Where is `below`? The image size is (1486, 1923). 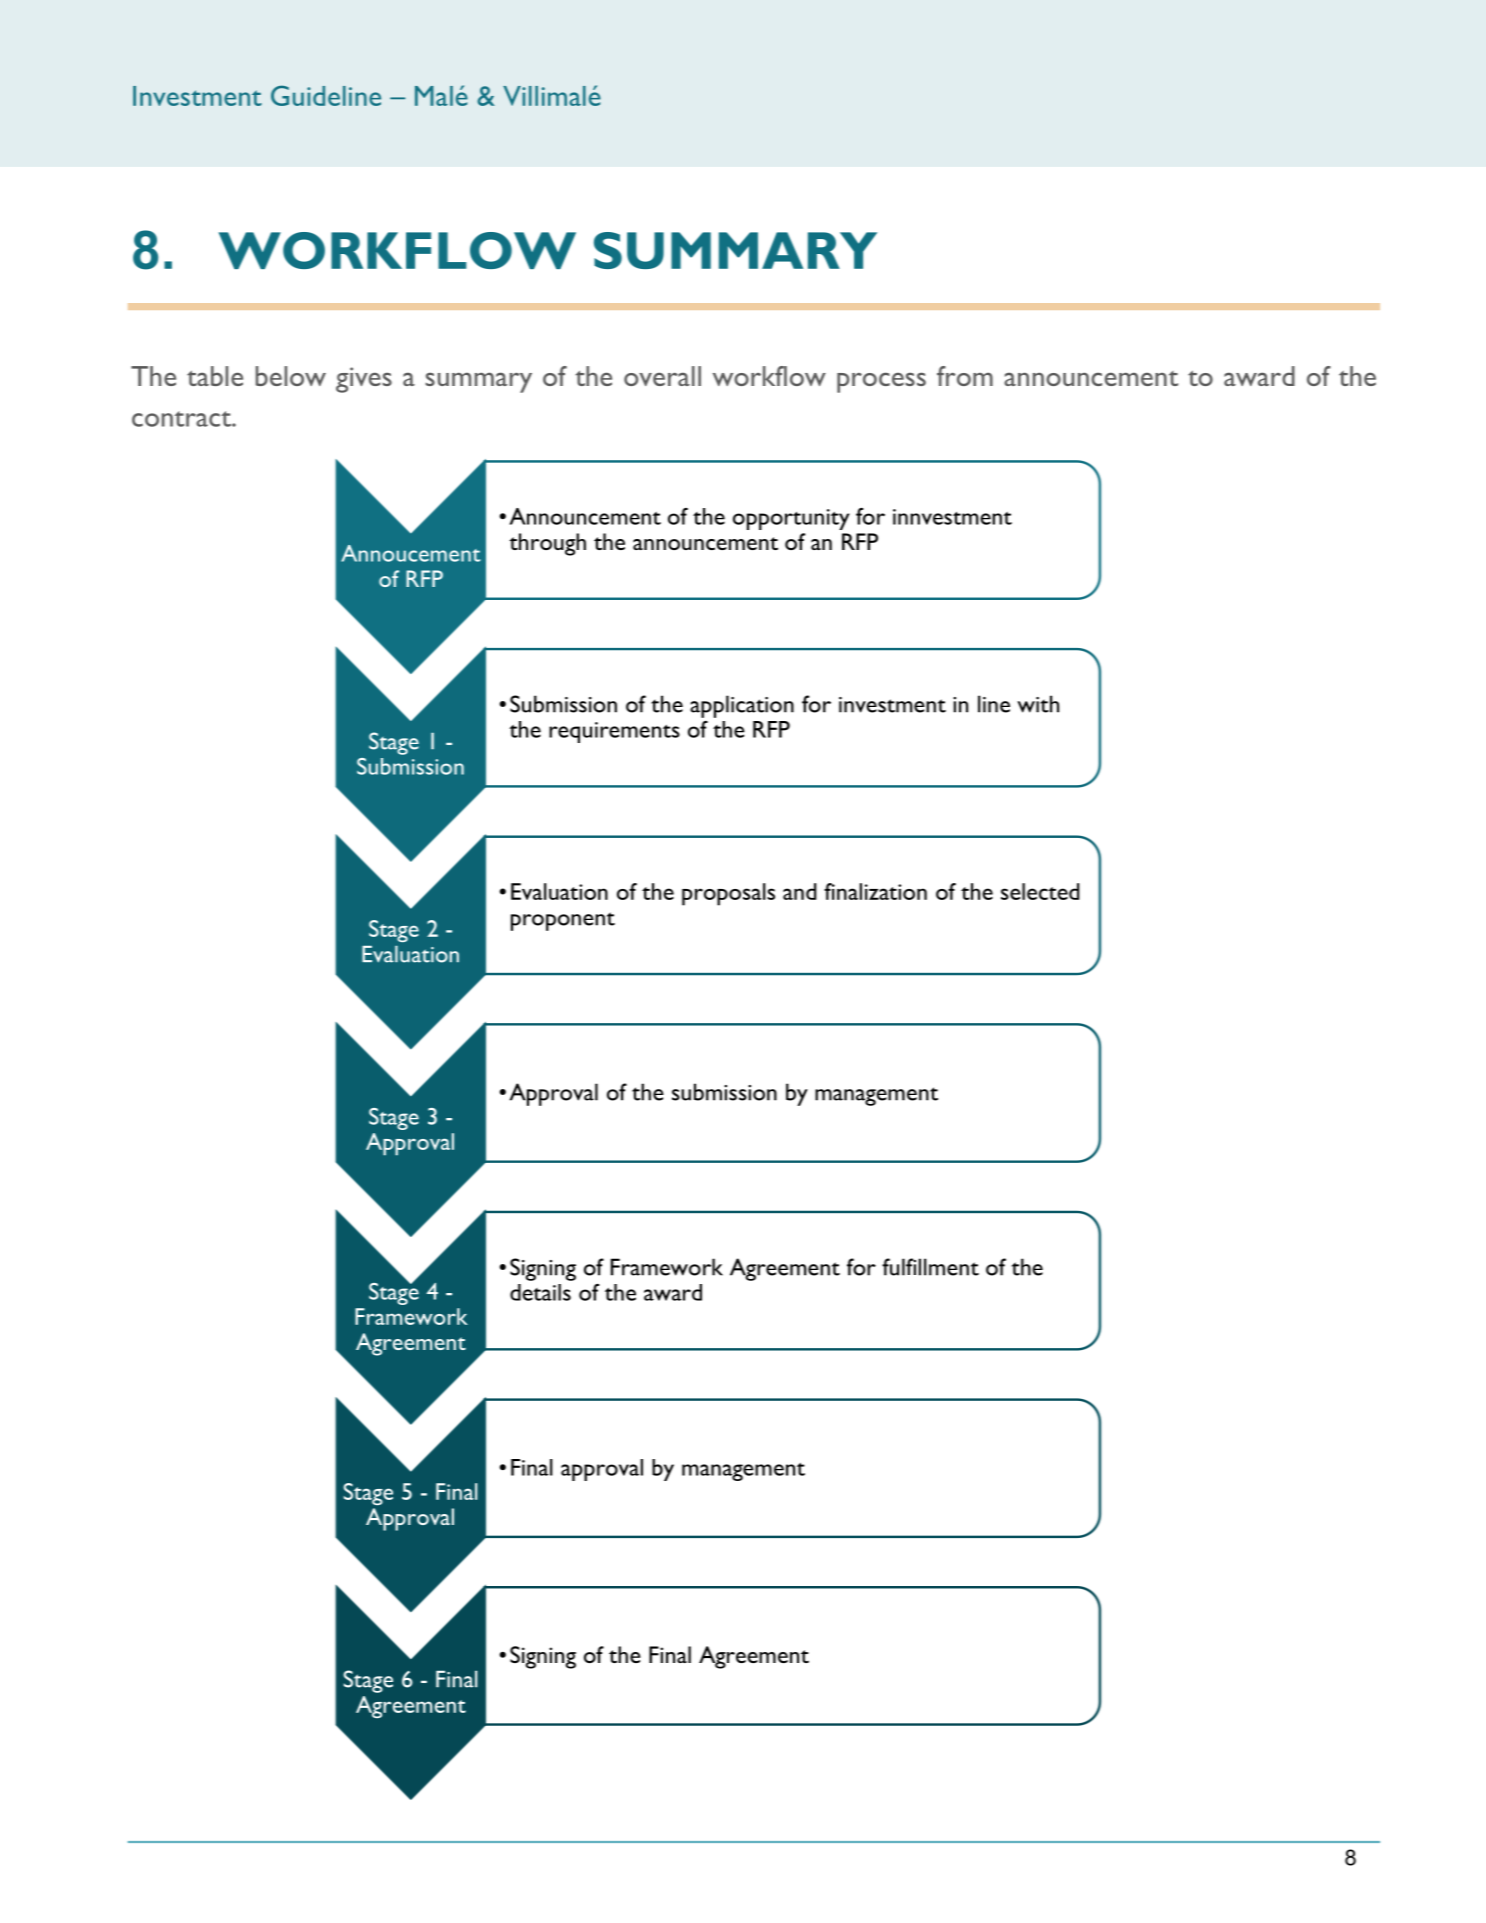
below is located at coordinates (291, 376).
